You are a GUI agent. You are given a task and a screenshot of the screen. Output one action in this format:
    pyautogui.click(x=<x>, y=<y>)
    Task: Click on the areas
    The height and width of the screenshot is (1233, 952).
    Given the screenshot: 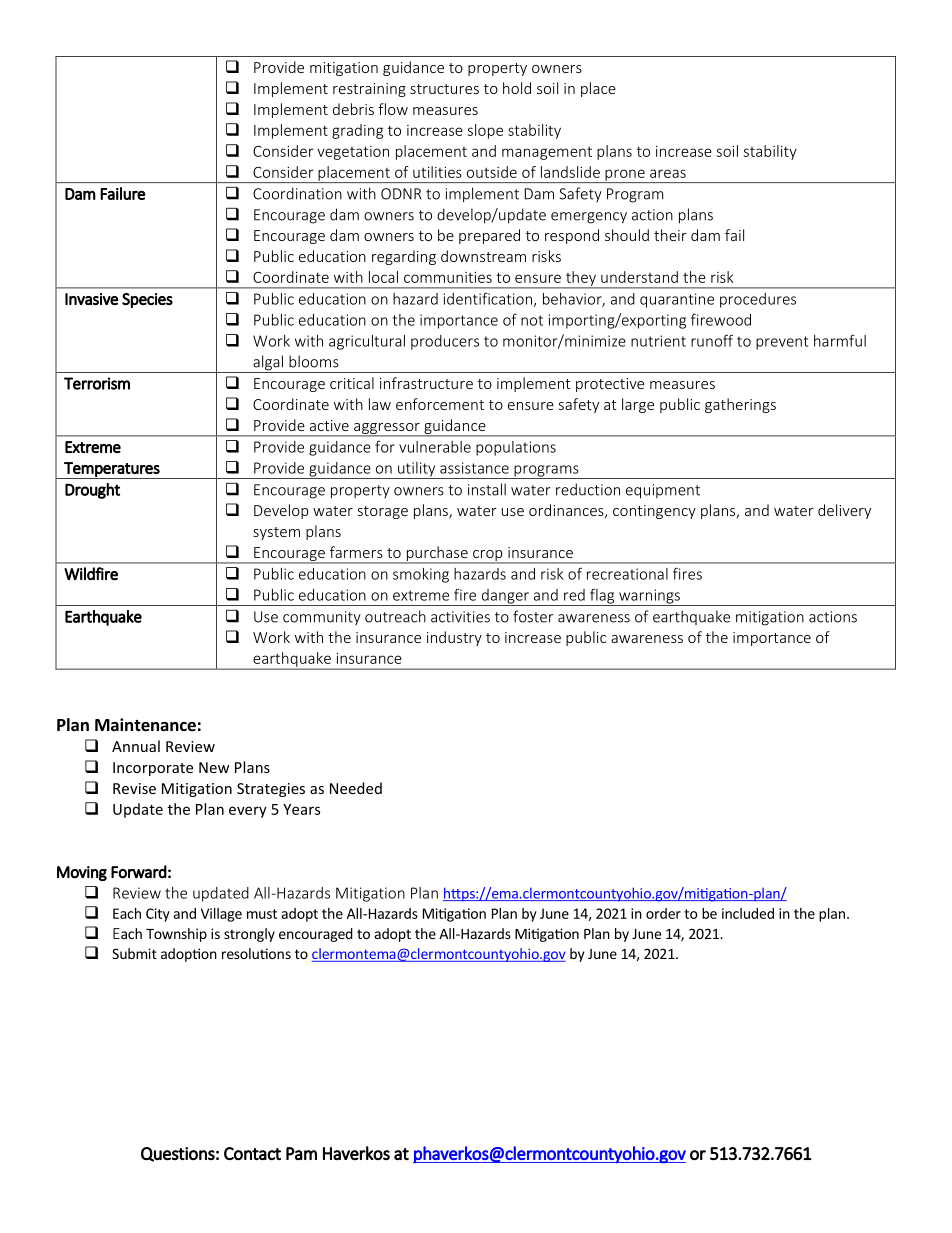 What is the action you would take?
    pyautogui.click(x=668, y=173)
